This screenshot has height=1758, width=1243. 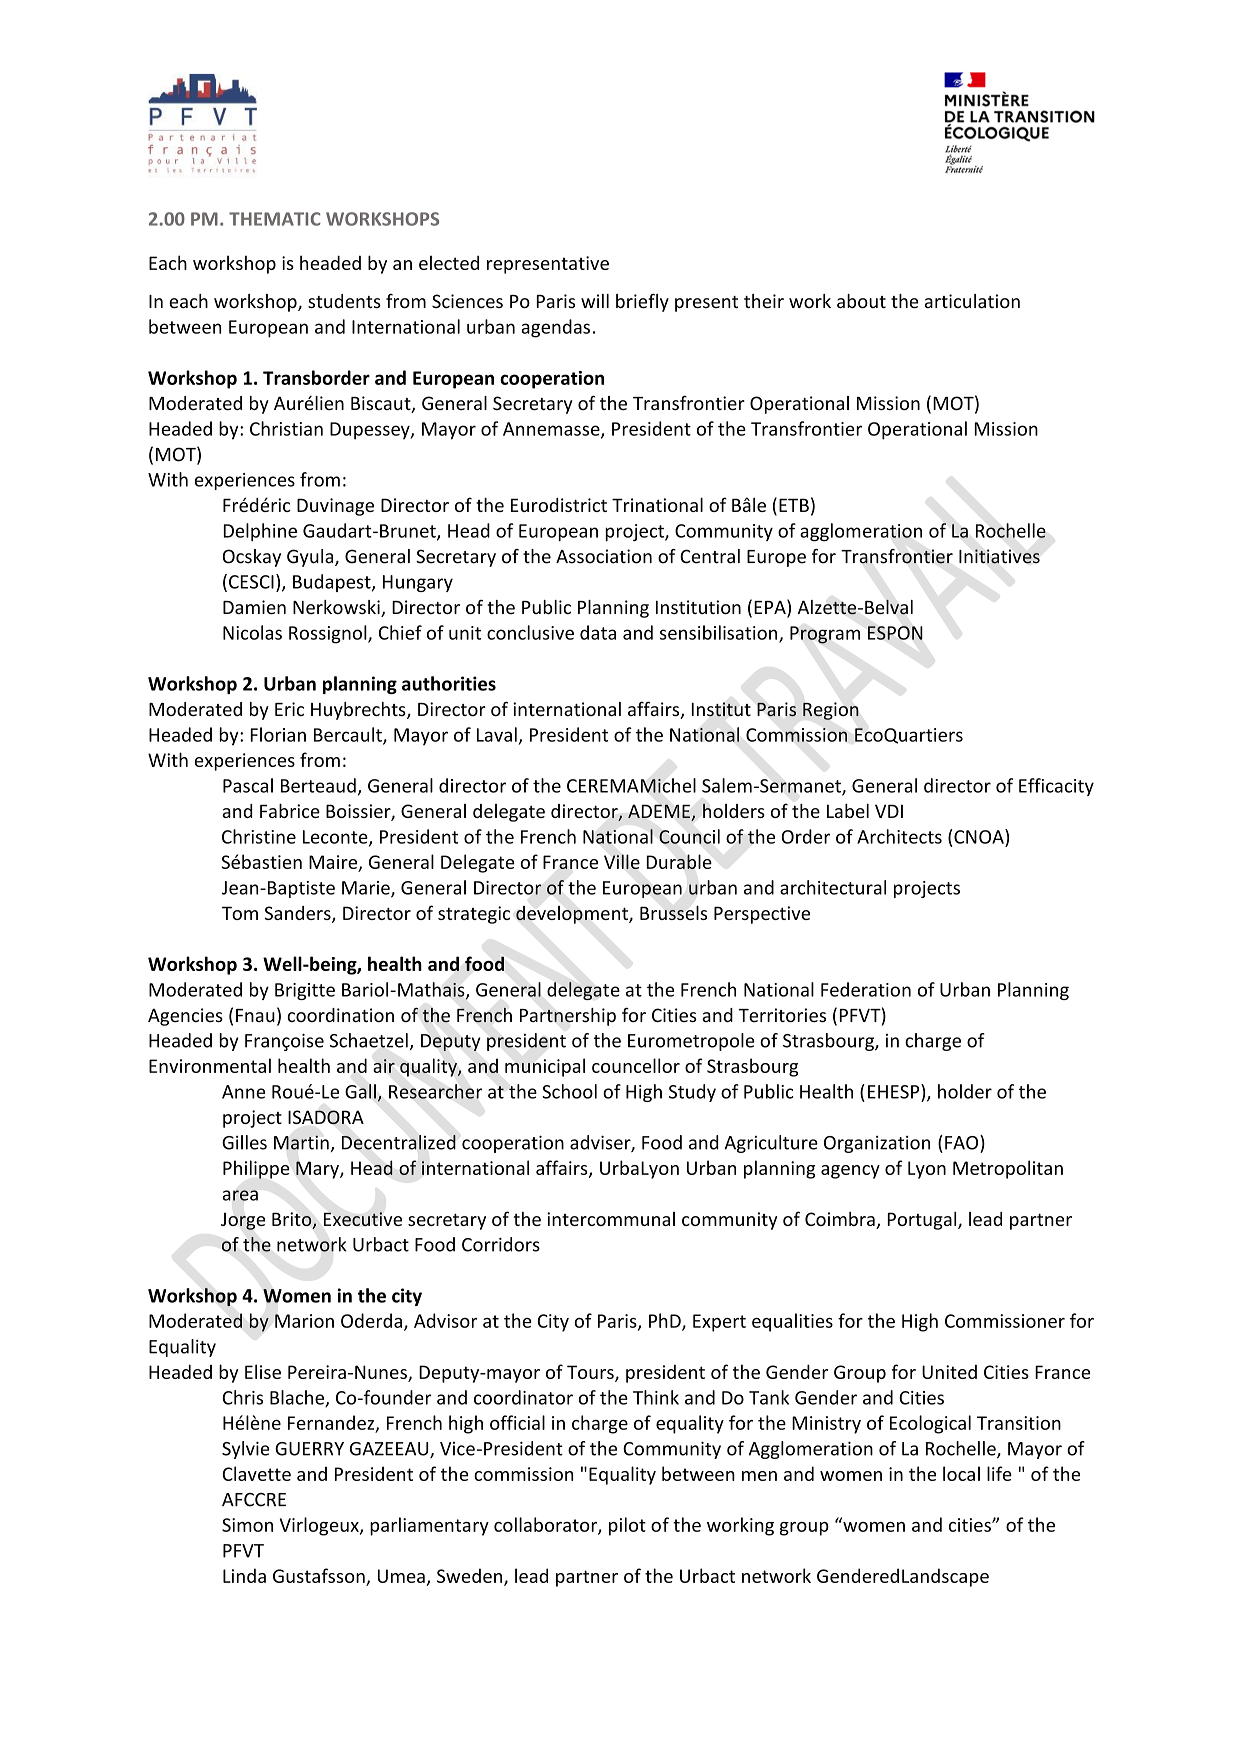 I want to click on will, so click(x=595, y=301).
